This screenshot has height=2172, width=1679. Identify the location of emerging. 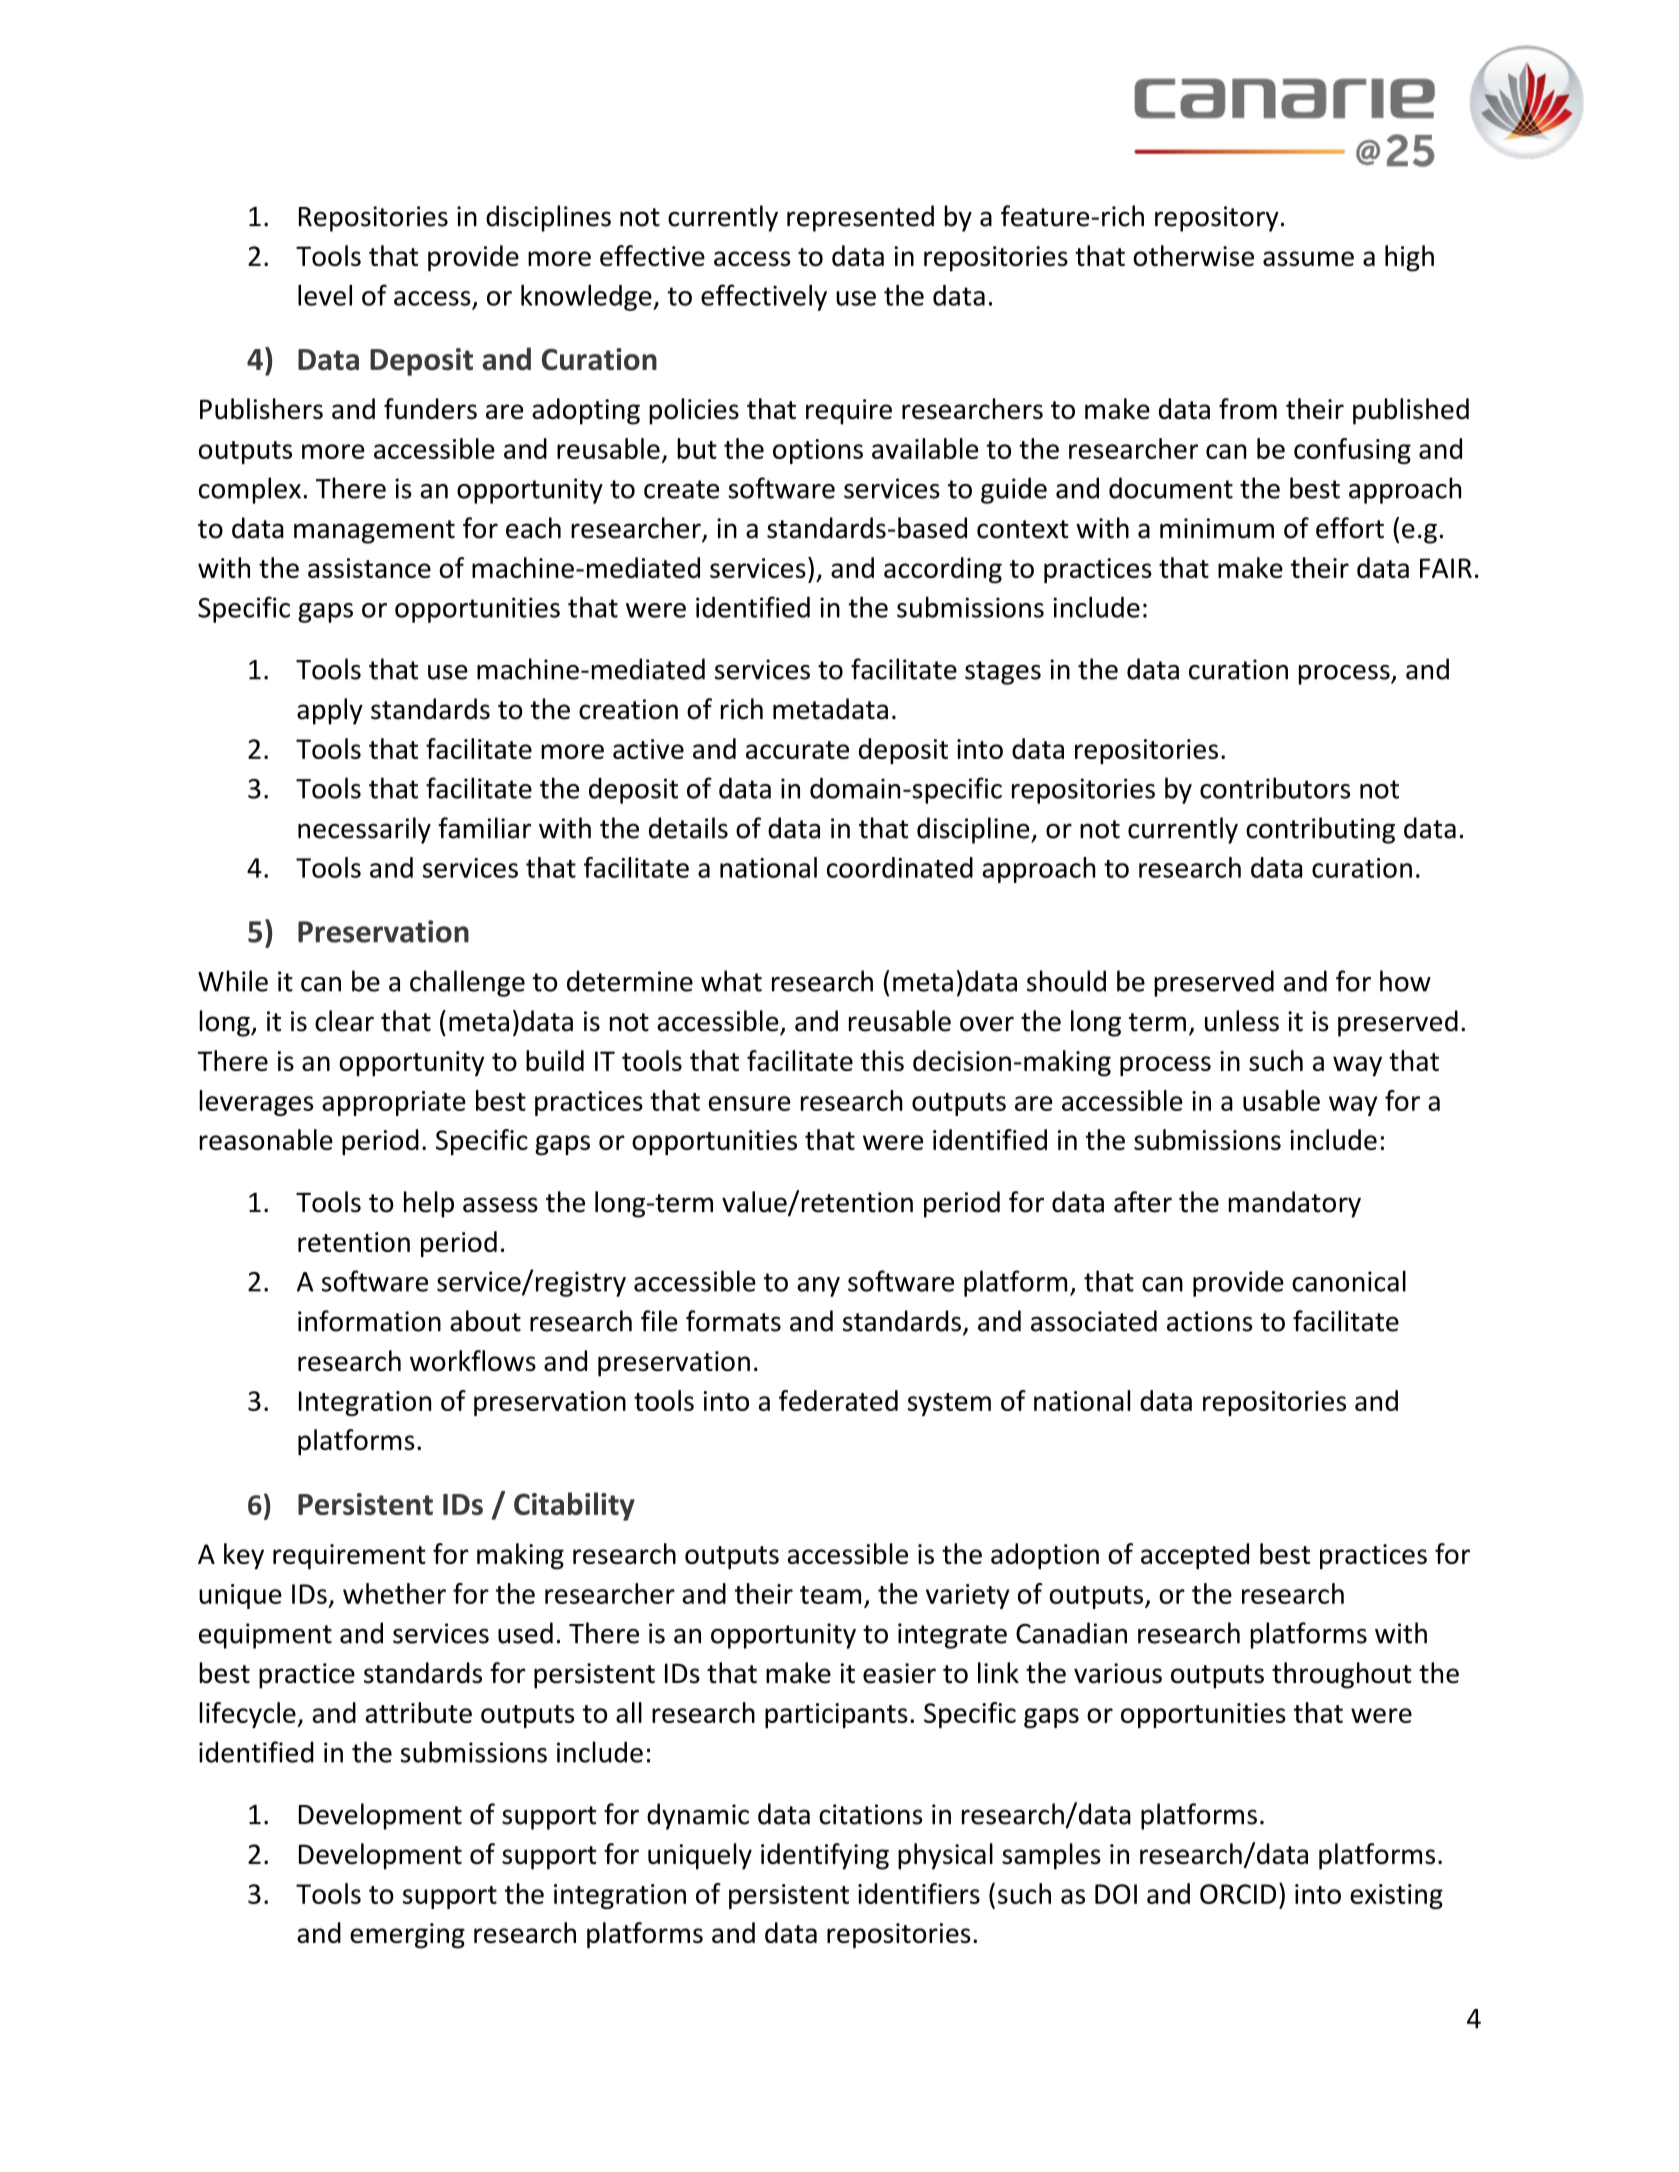
(407, 1936).
